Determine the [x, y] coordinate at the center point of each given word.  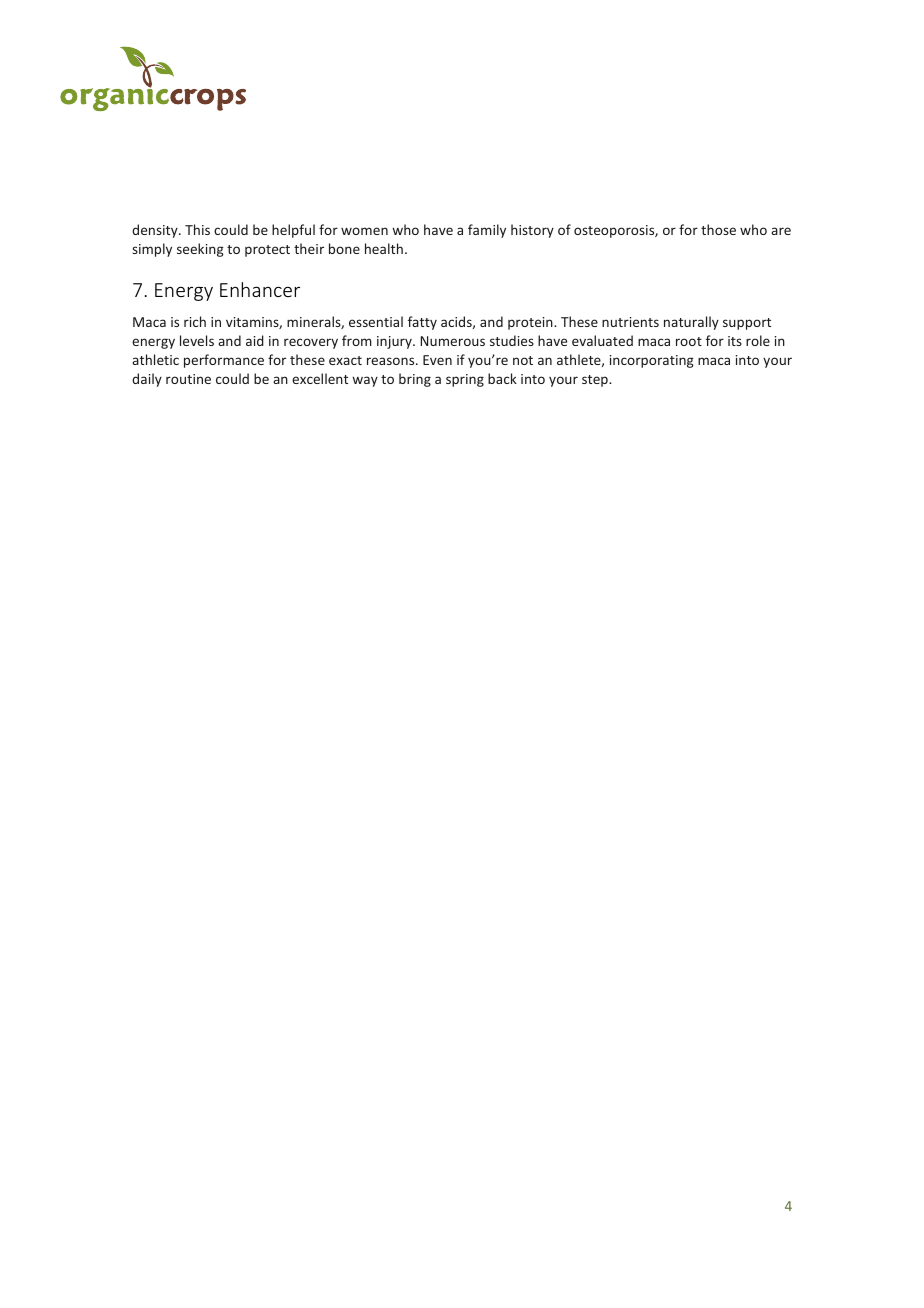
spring [465, 380]
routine [188, 379]
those [718, 229]
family [487, 231]
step [596, 381]
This [197, 229]
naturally [691, 323]
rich [195, 321]
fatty [422, 323]
